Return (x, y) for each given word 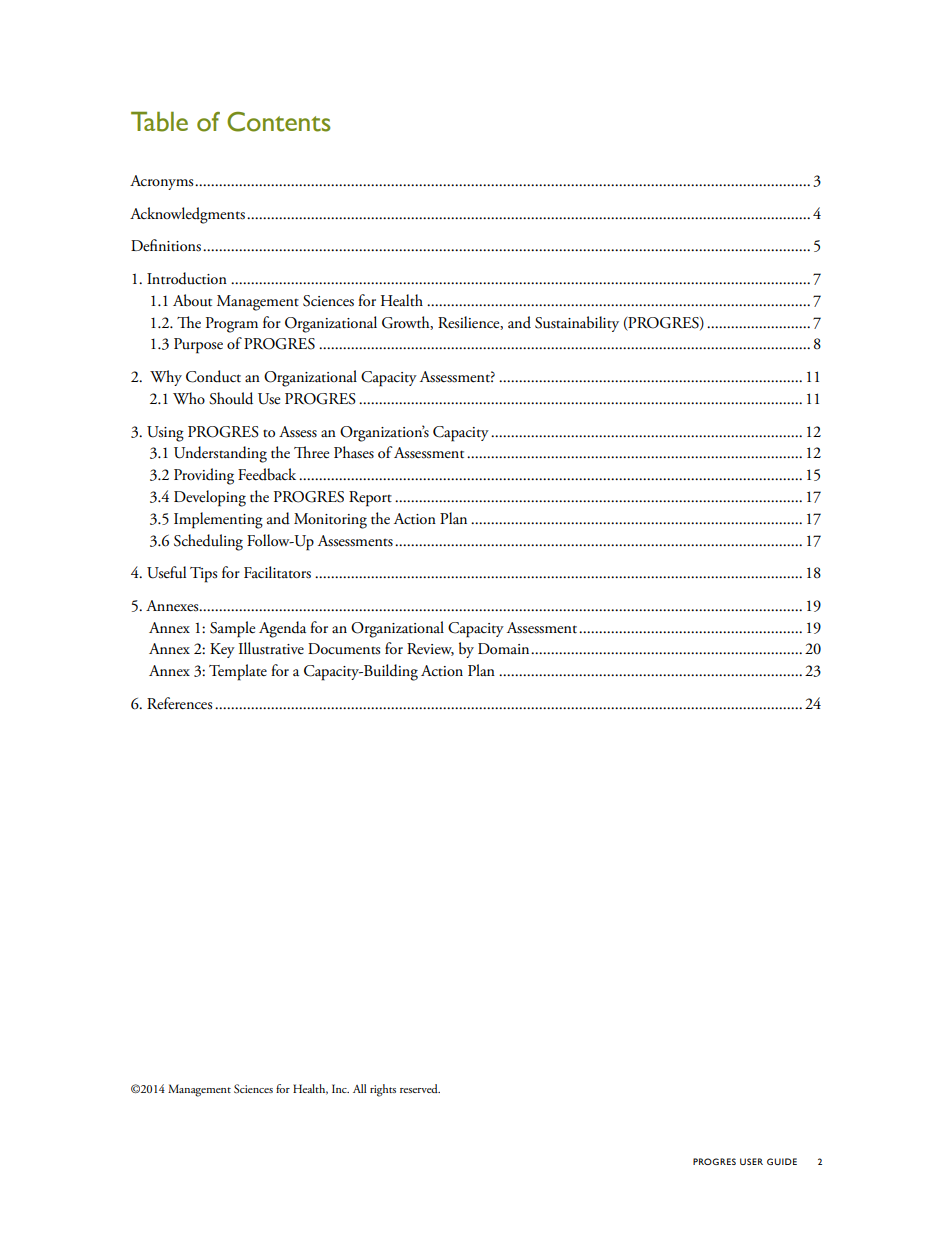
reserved (420, 1088)
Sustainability (577, 324)
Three (311, 452)
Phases (354, 452)
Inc (340, 1088)
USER (751, 1161)
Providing (204, 476)
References (179, 703)
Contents (278, 122)
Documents (344, 649)
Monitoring (330, 521)
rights (383, 1090)
